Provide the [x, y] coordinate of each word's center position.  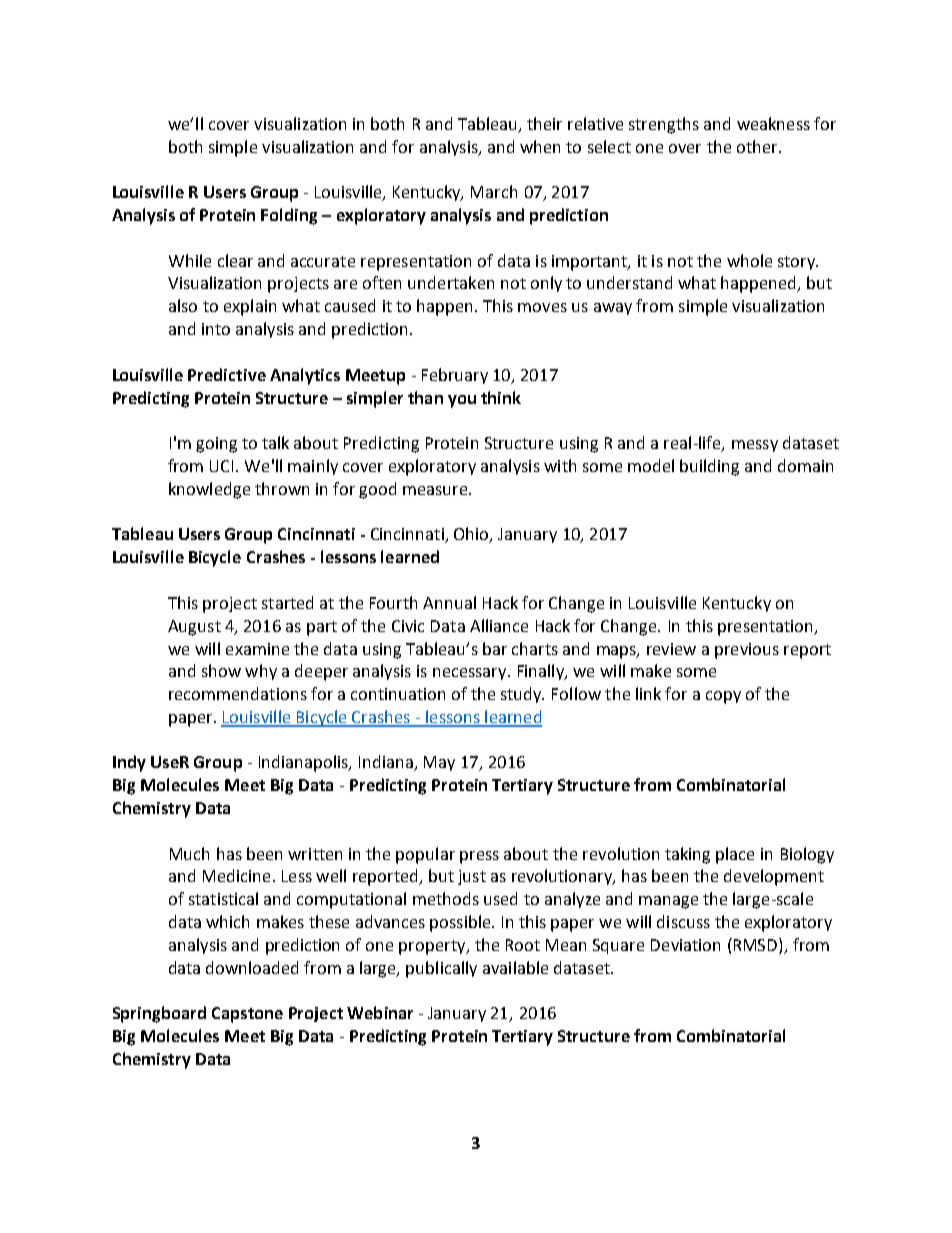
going [216, 445]
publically [441, 969]
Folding [289, 216]
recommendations [238, 693]
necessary [471, 674]
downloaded [252, 967]
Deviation [685, 945]
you [462, 401]
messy [755, 446]
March [494, 191]
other [758, 146]
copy [723, 697]
